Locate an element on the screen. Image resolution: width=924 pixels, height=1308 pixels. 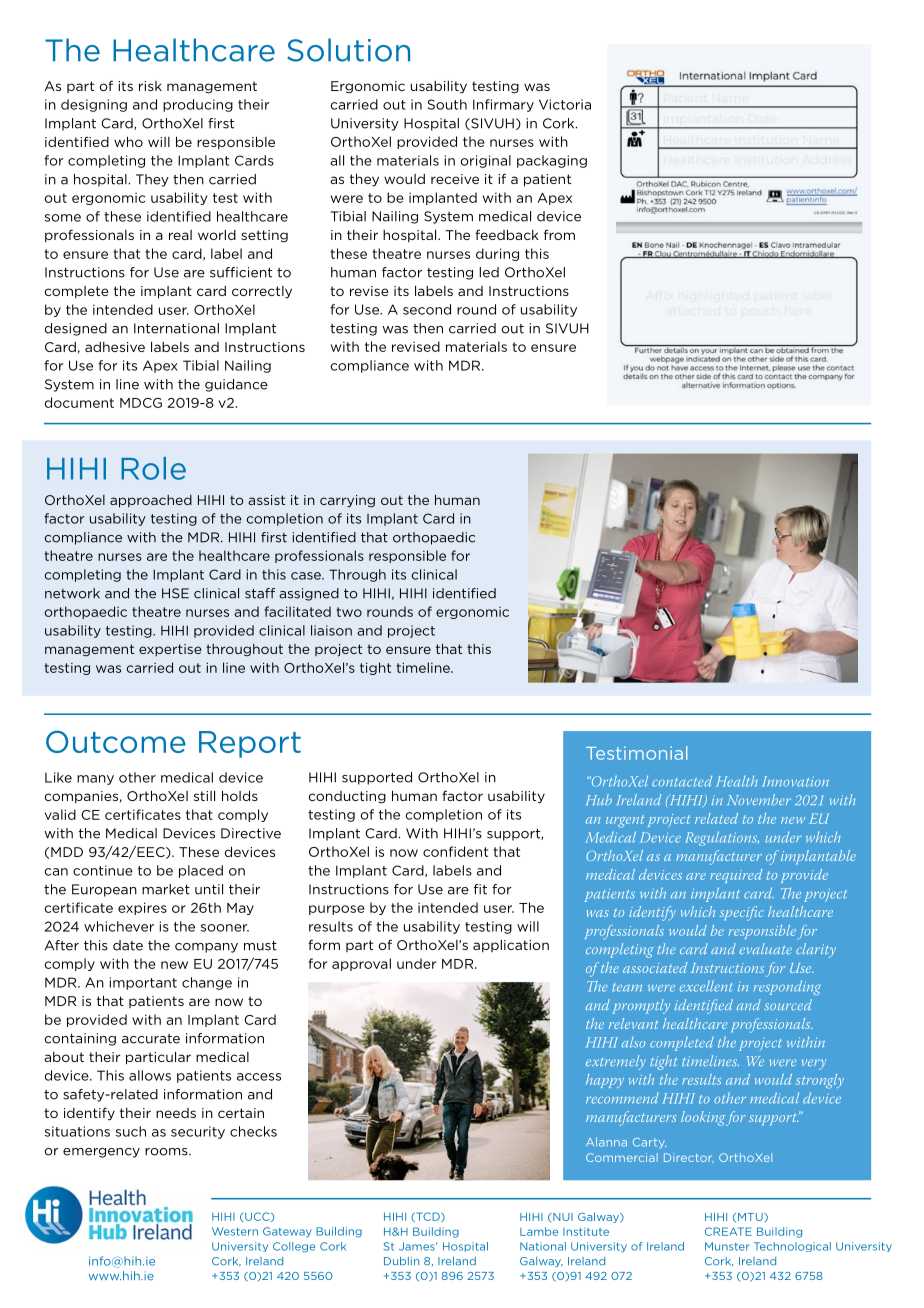
Victoria is located at coordinates (565, 104).
